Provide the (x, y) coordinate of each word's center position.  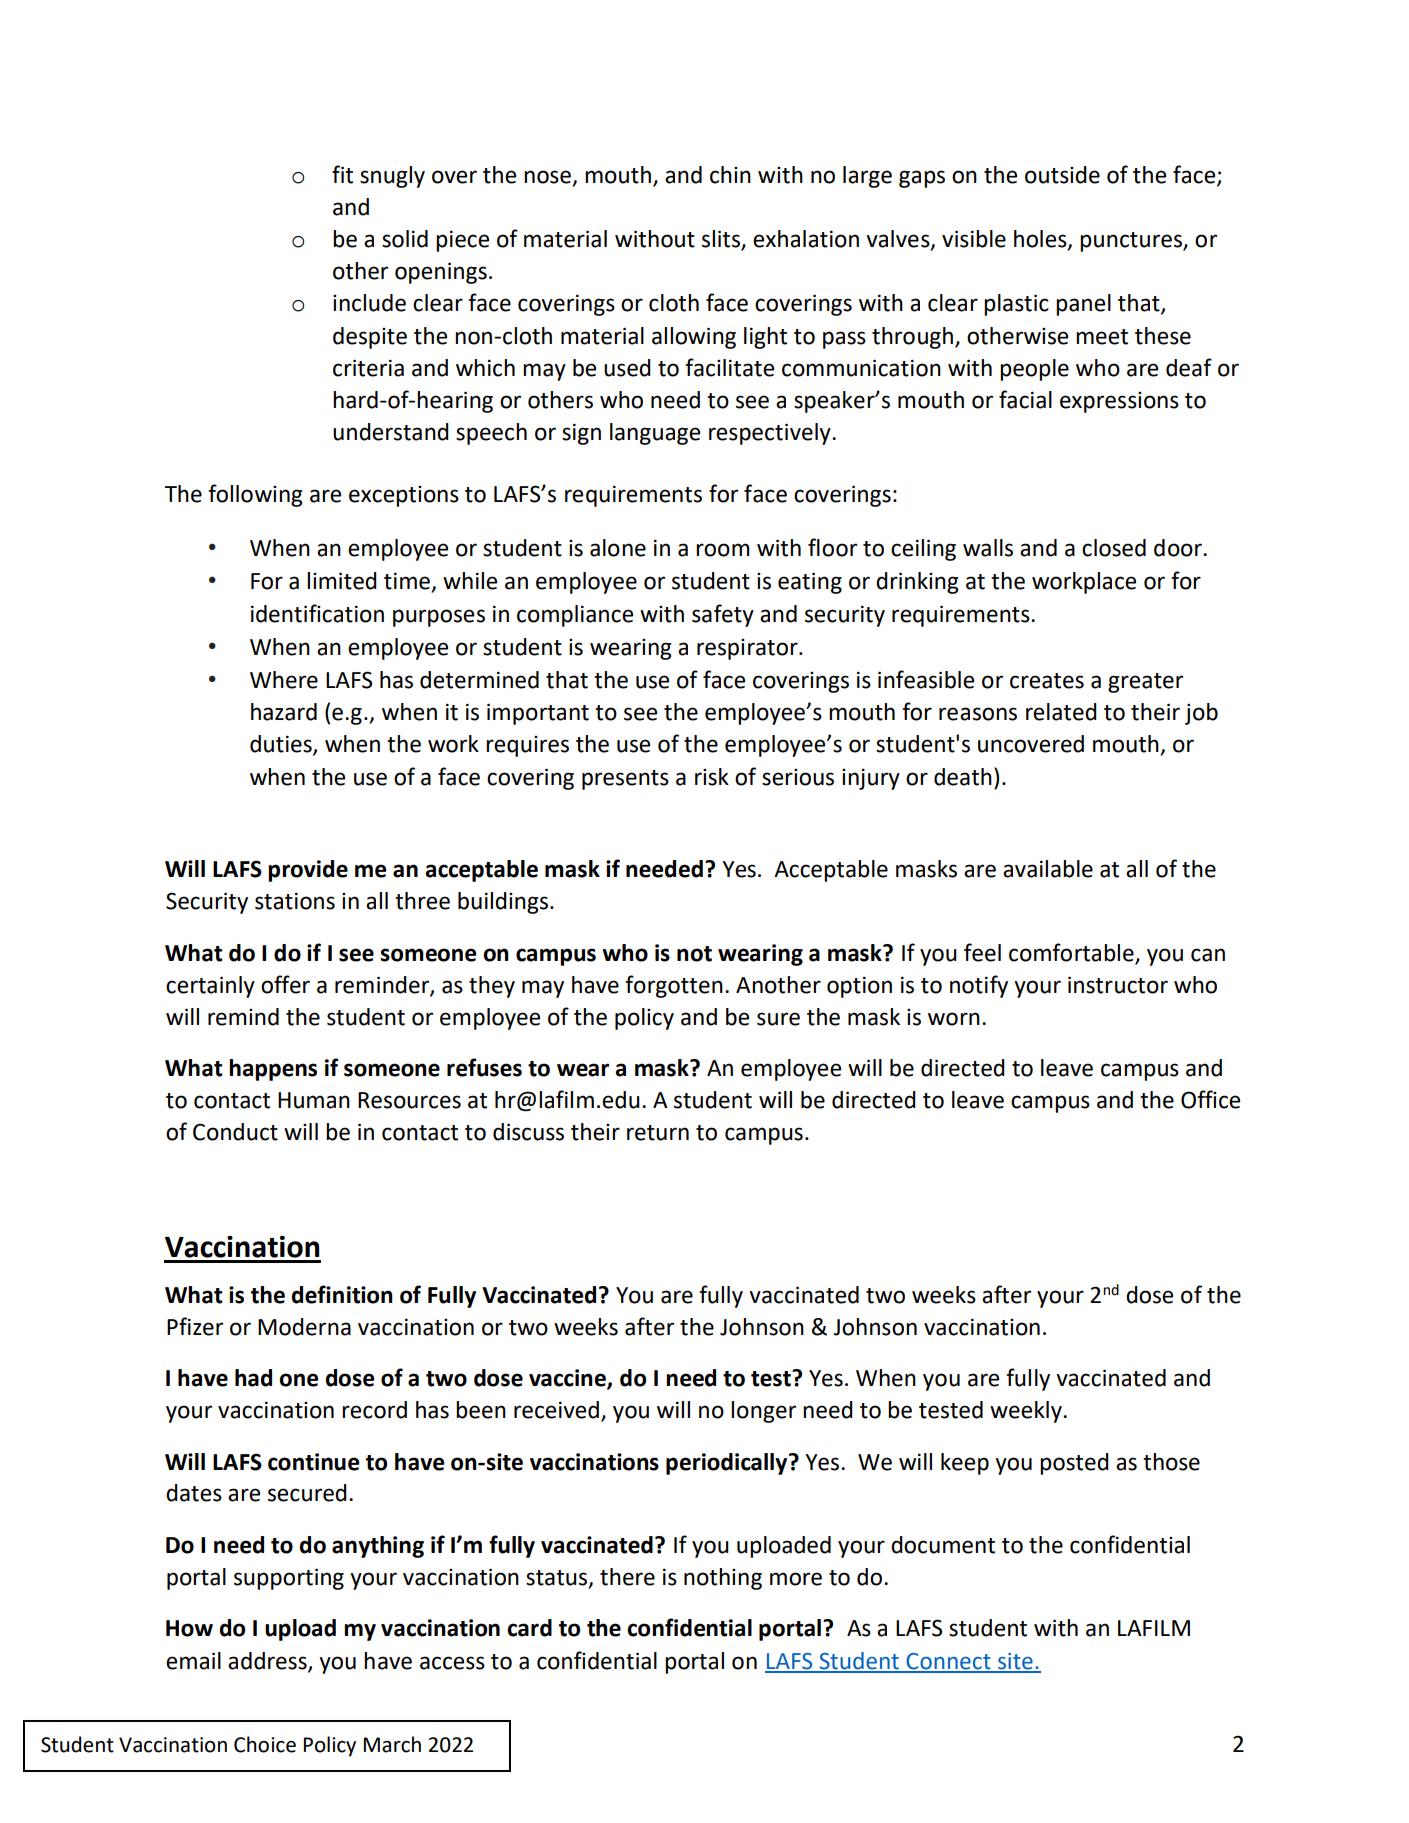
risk (712, 777)
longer (763, 1412)
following (255, 495)
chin (730, 175)
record (374, 1410)
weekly (1027, 1412)
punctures (1132, 242)
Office (1210, 1099)
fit (342, 174)
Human (314, 1100)
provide (308, 871)
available (1048, 869)
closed (1114, 548)
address (268, 1661)
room (722, 550)
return (658, 1133)
